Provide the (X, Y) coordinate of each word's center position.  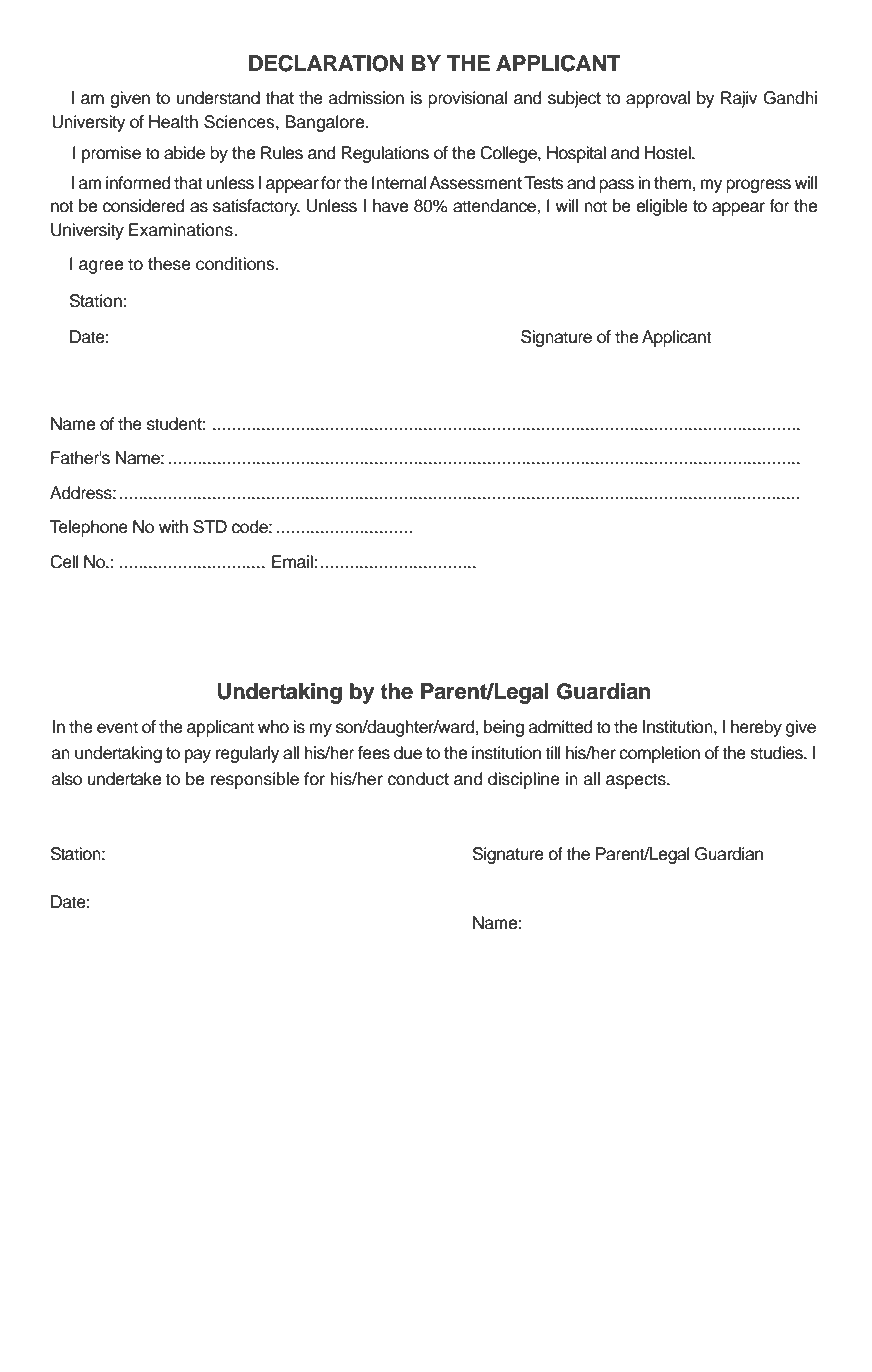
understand (218, 98)
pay (198, 756)
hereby (756, 728)
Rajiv (739, 99)
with (173, 526)
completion (659, 754)
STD (210, 527)
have (390, 206)
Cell (64, 562)
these (169, 264)
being (504, 728)
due (408, 753)
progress (758, 186)
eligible (662, 207)
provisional (467, 99)
